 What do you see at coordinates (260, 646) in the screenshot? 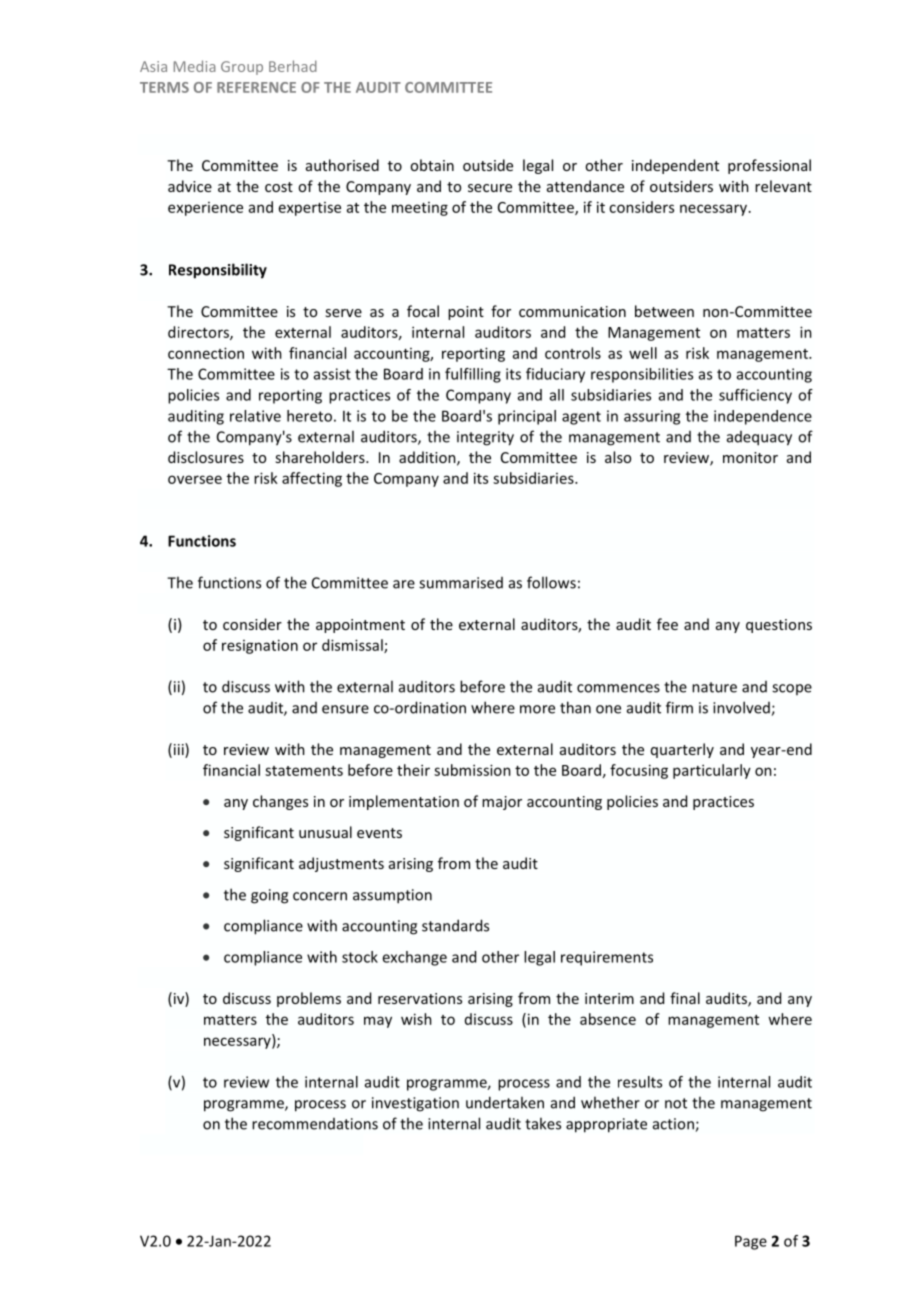
I see `resignation` at bounding box center [260, 646].
